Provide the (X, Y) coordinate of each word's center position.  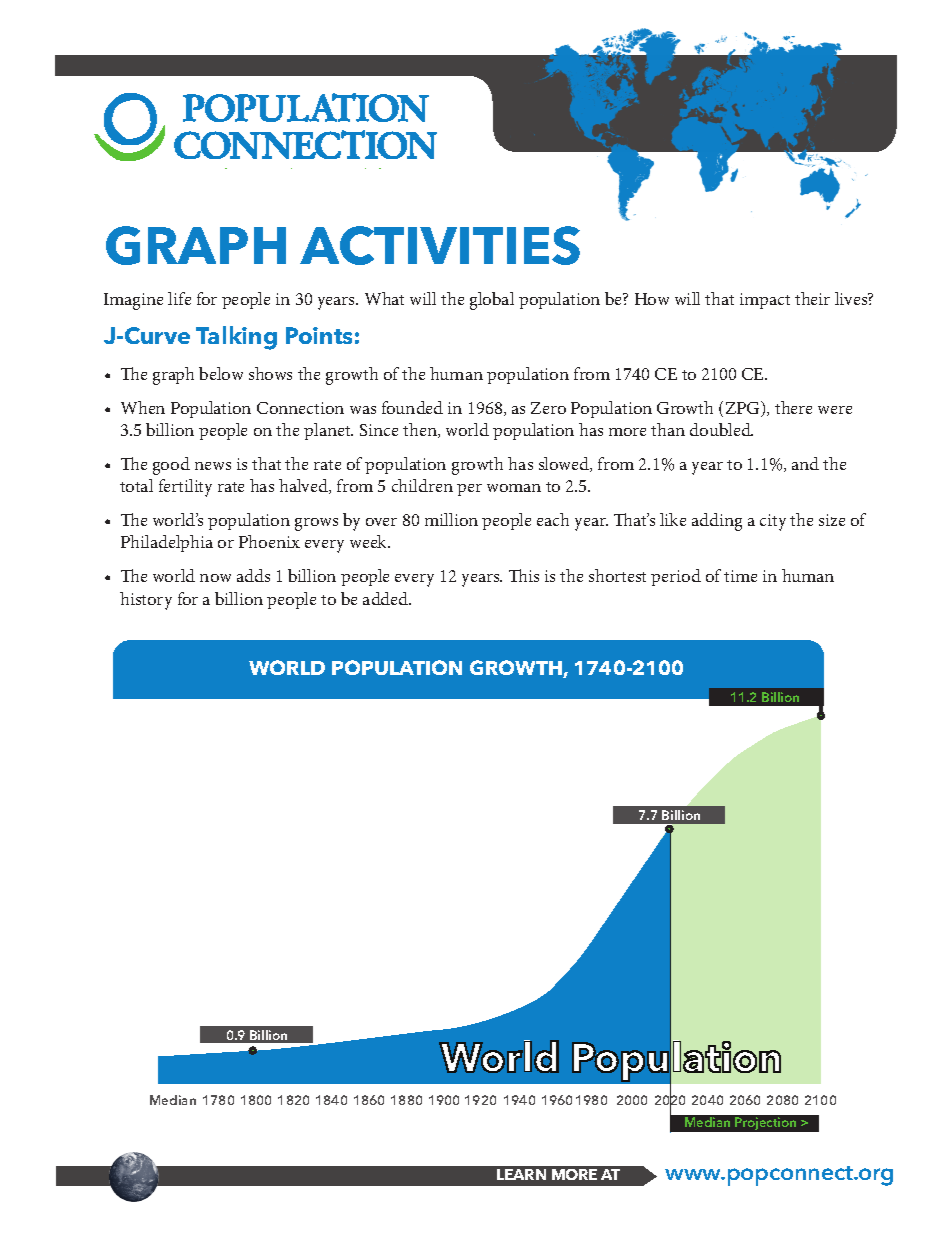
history (146, 601)
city (773, 522)
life (179, 298)
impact (765, 301)
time (740, 576)
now (215, 578)
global (492, 301)
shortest (617, 575)
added (387, 598)
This (524, 575)
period (676, 577)
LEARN (521, 1174)
